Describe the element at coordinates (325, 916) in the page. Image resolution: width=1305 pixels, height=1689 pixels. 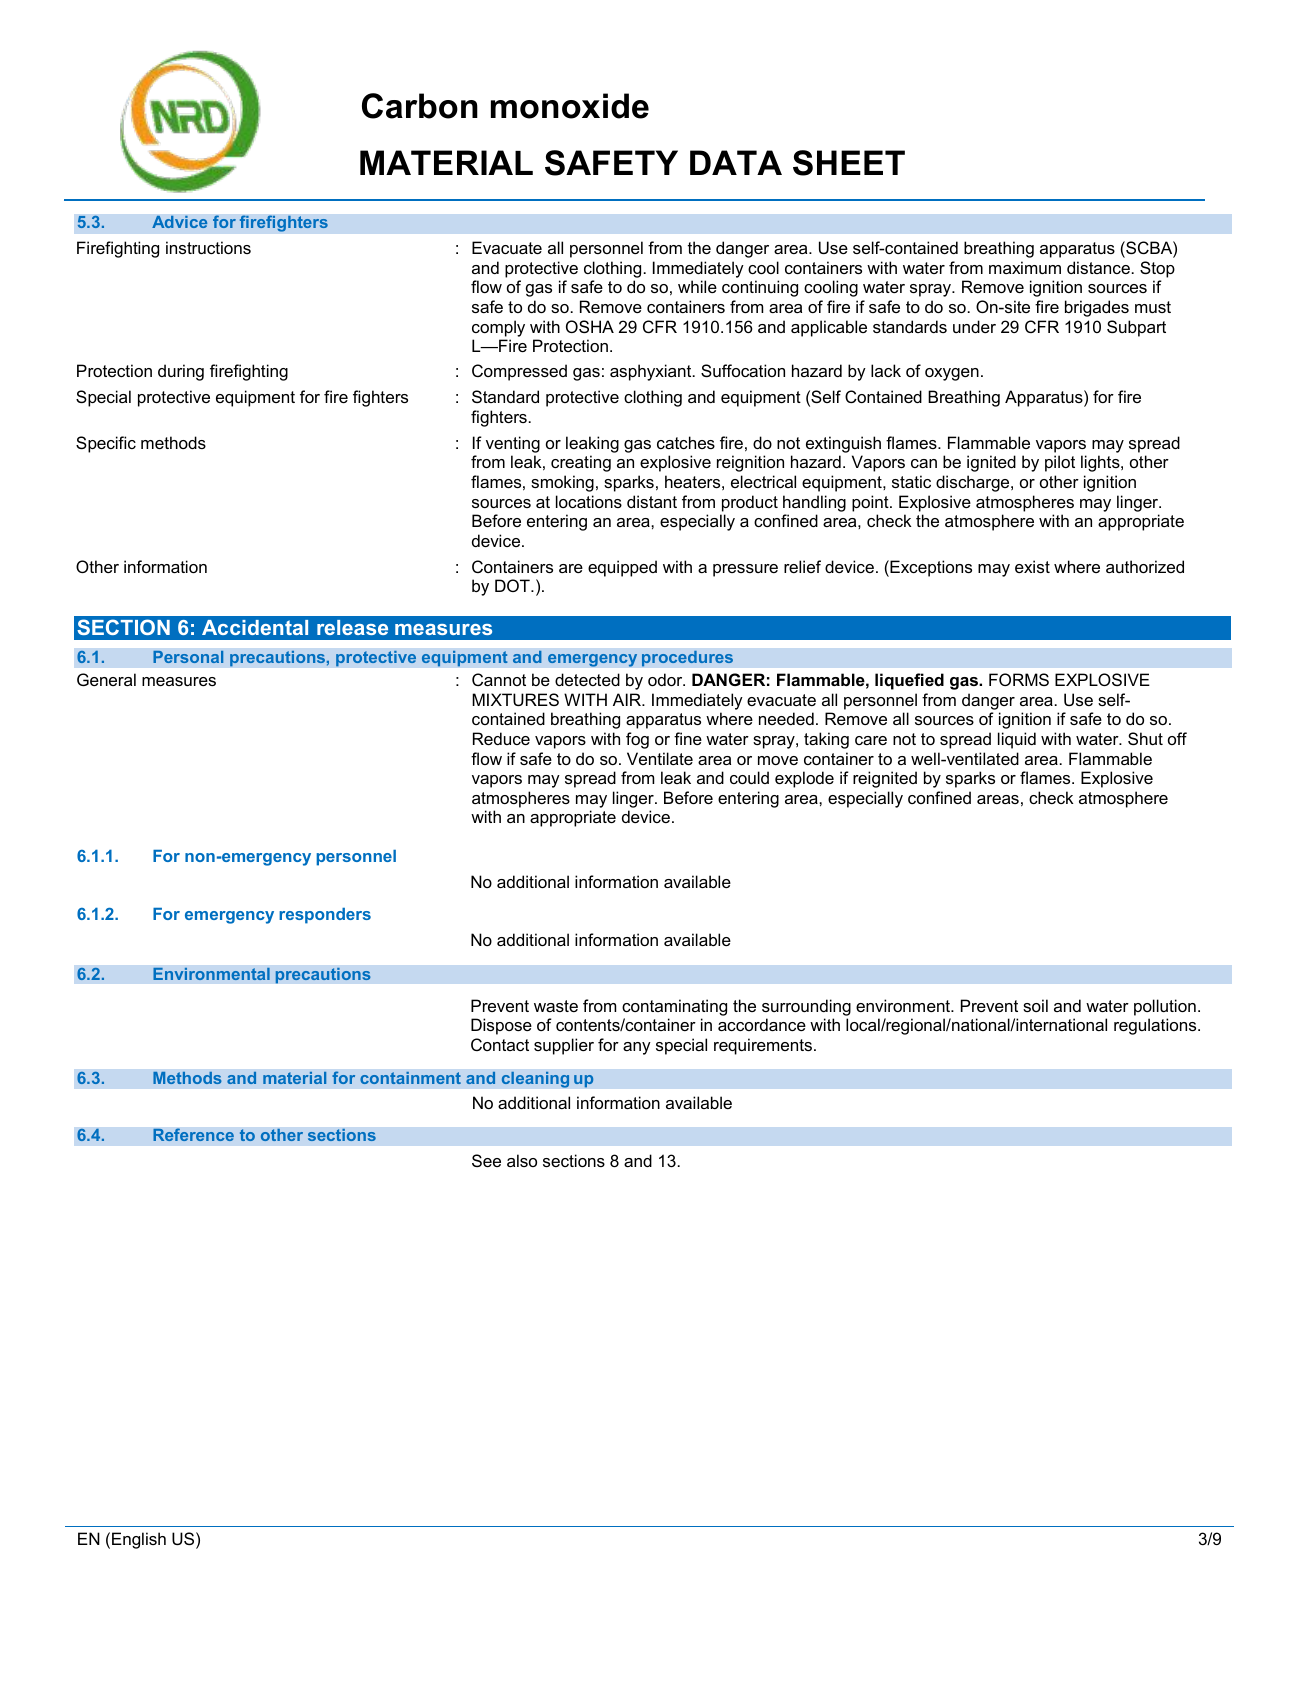
I see `responders` at that location.
